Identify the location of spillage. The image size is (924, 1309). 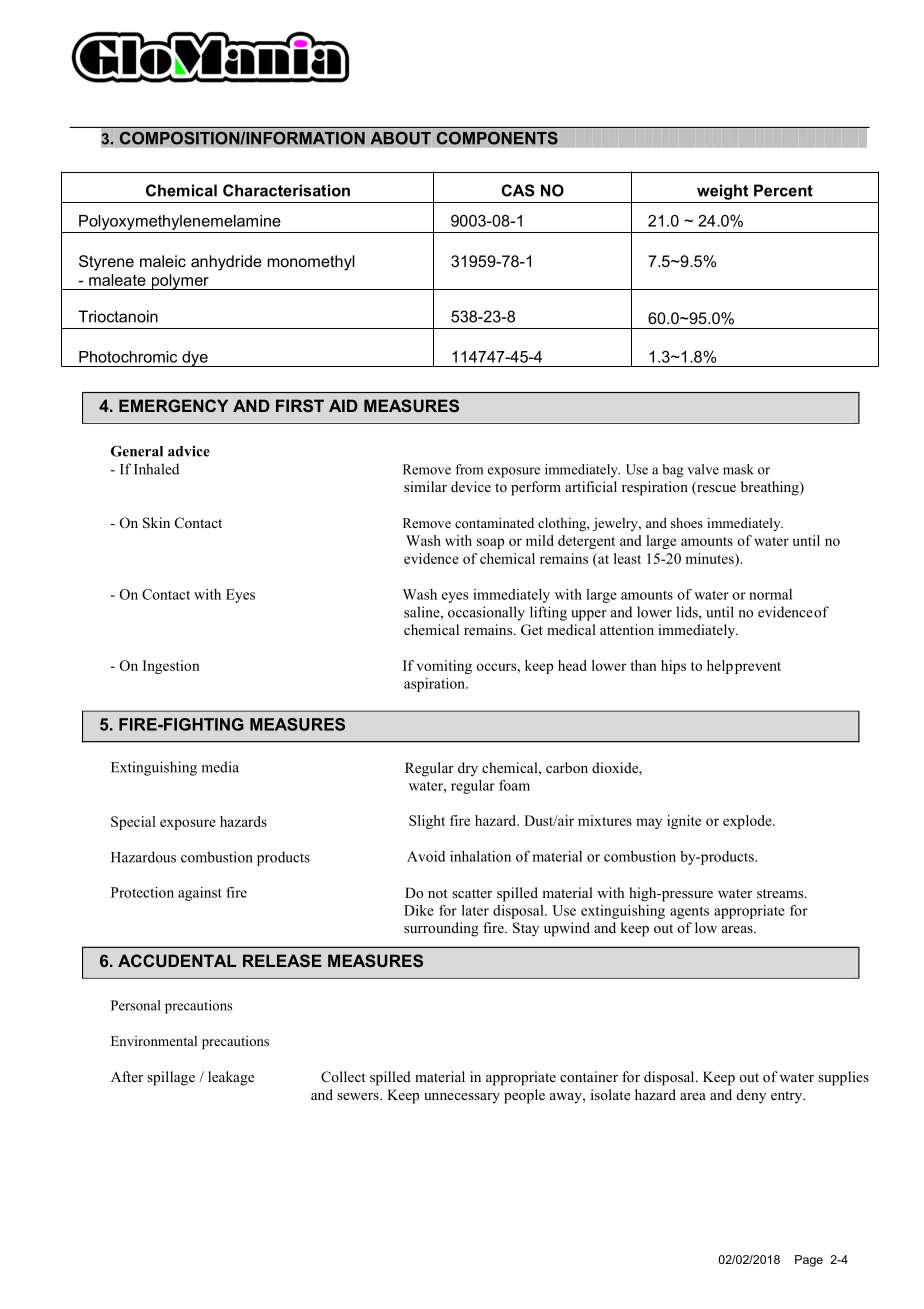
(171, 1078).
